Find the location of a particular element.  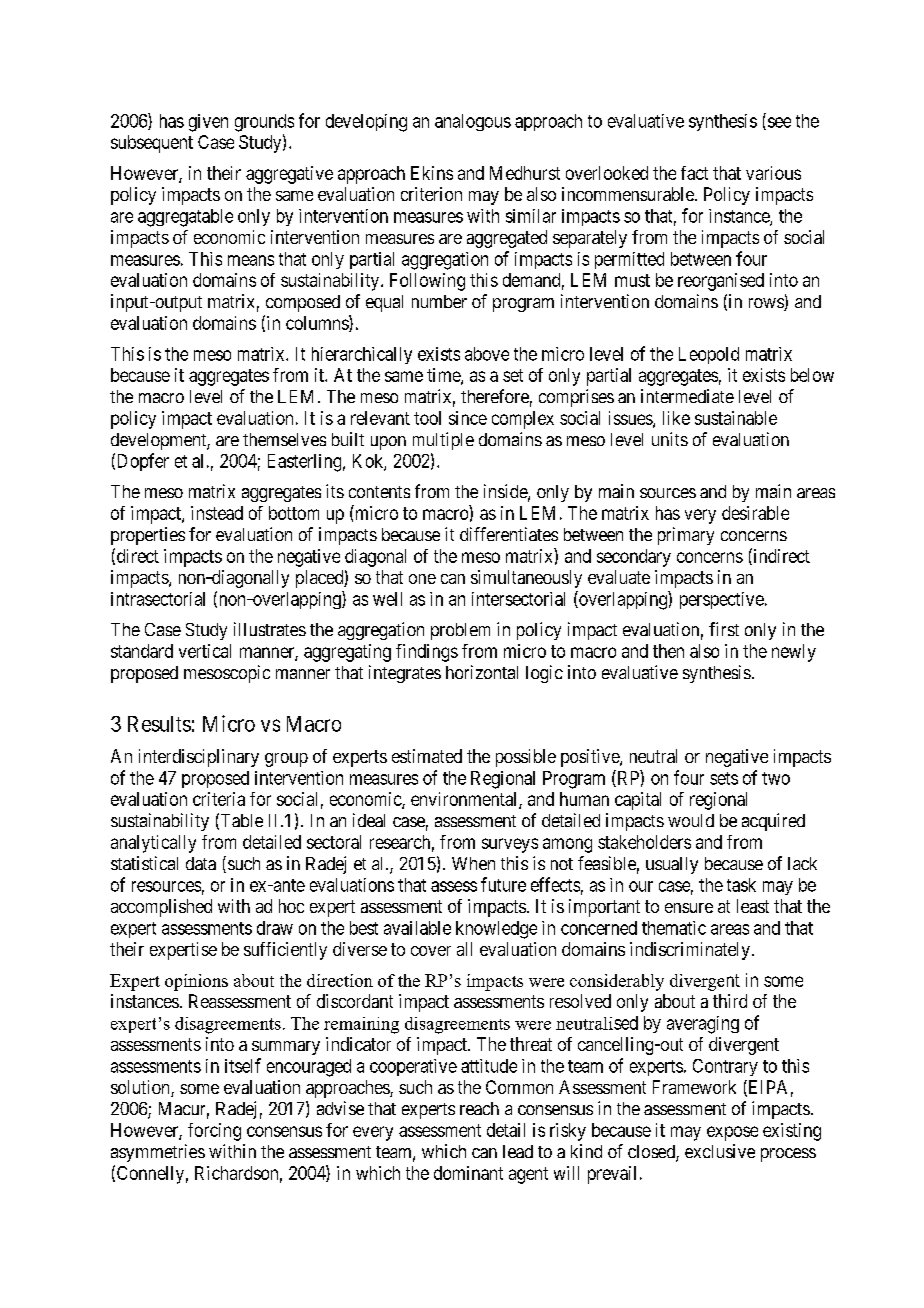

first is located at coordinates (724, 629).
